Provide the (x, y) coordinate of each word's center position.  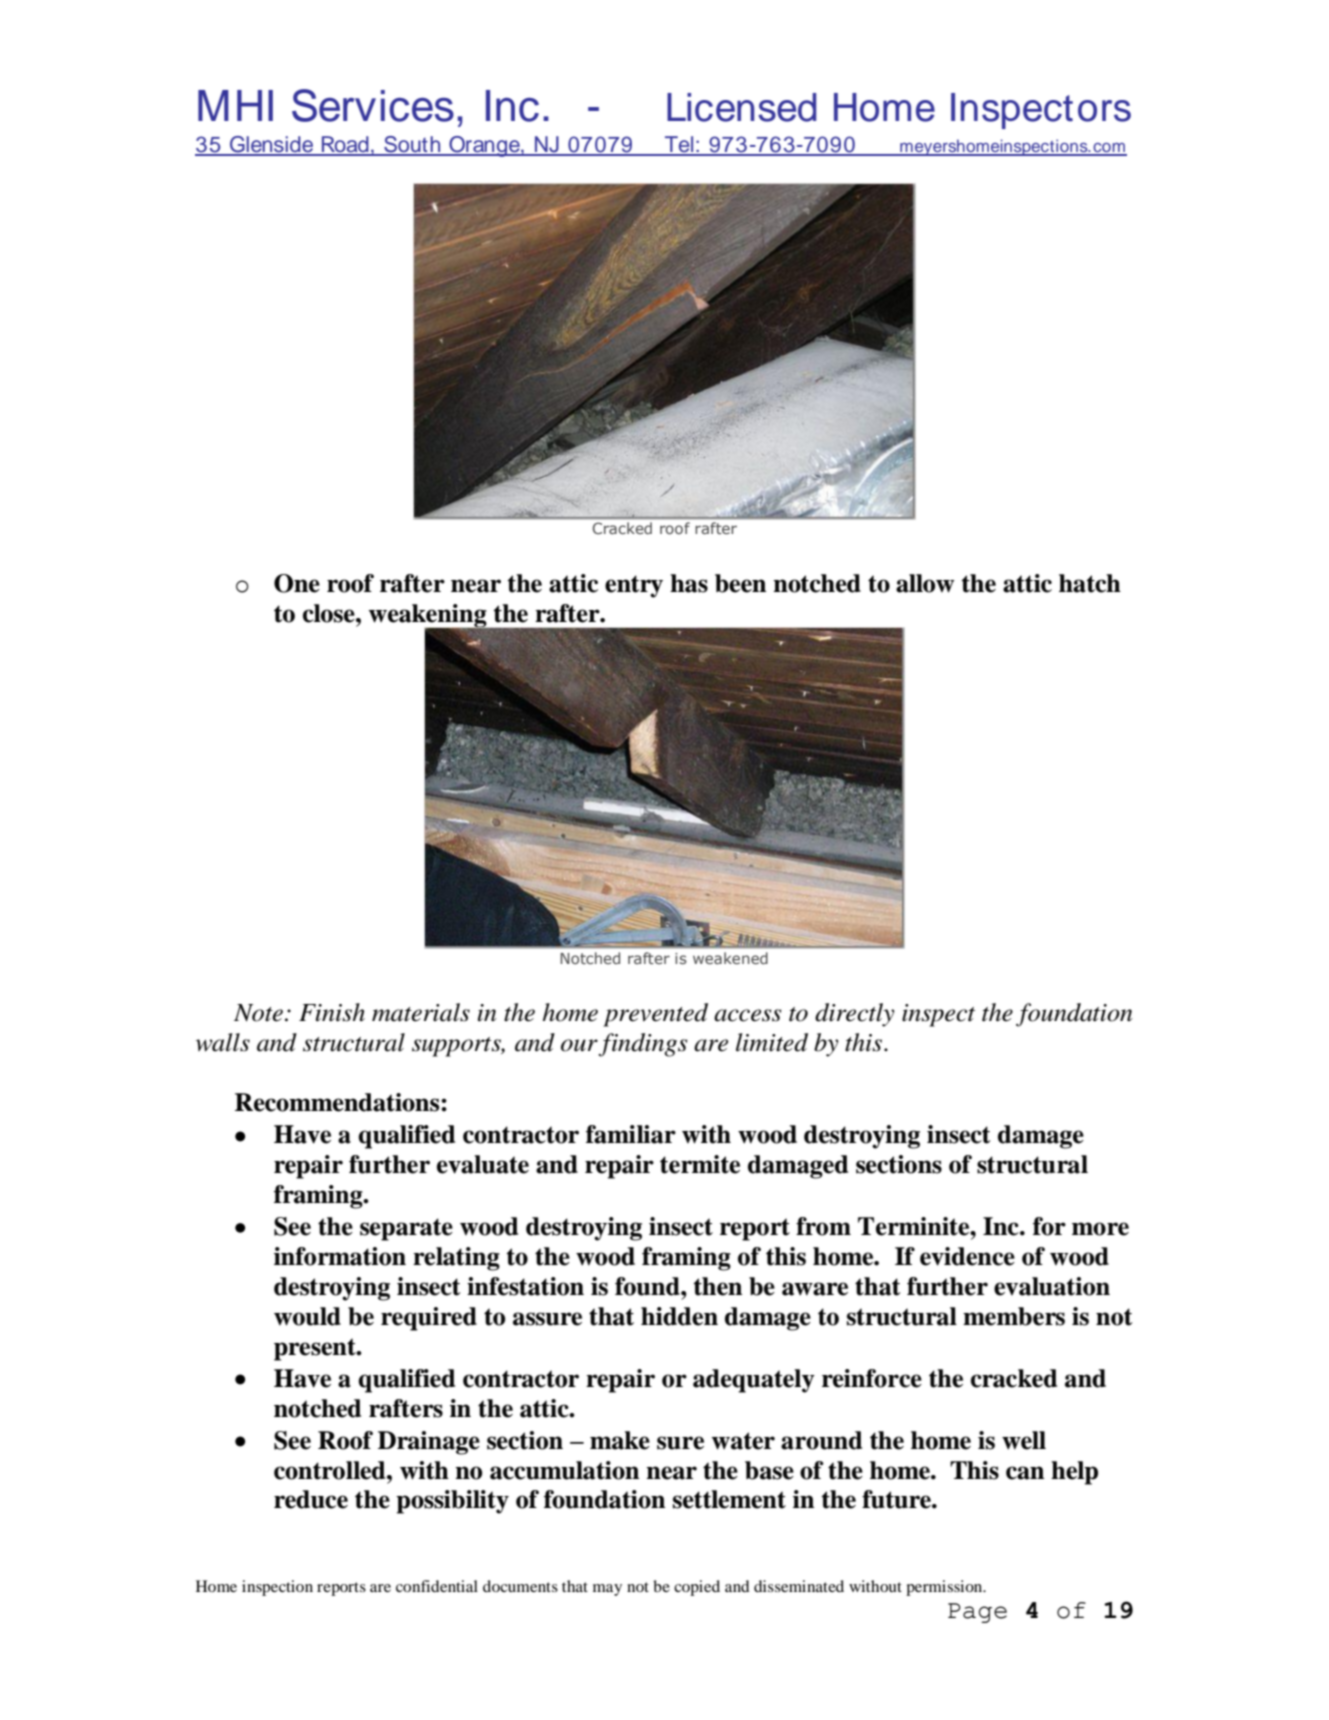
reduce (311, 1499)
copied (697, 1588)
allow (925, 583)
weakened (730, 958)
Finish (332, 1012)
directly (854, 1015)
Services (373, 105)
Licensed (741, 107)
